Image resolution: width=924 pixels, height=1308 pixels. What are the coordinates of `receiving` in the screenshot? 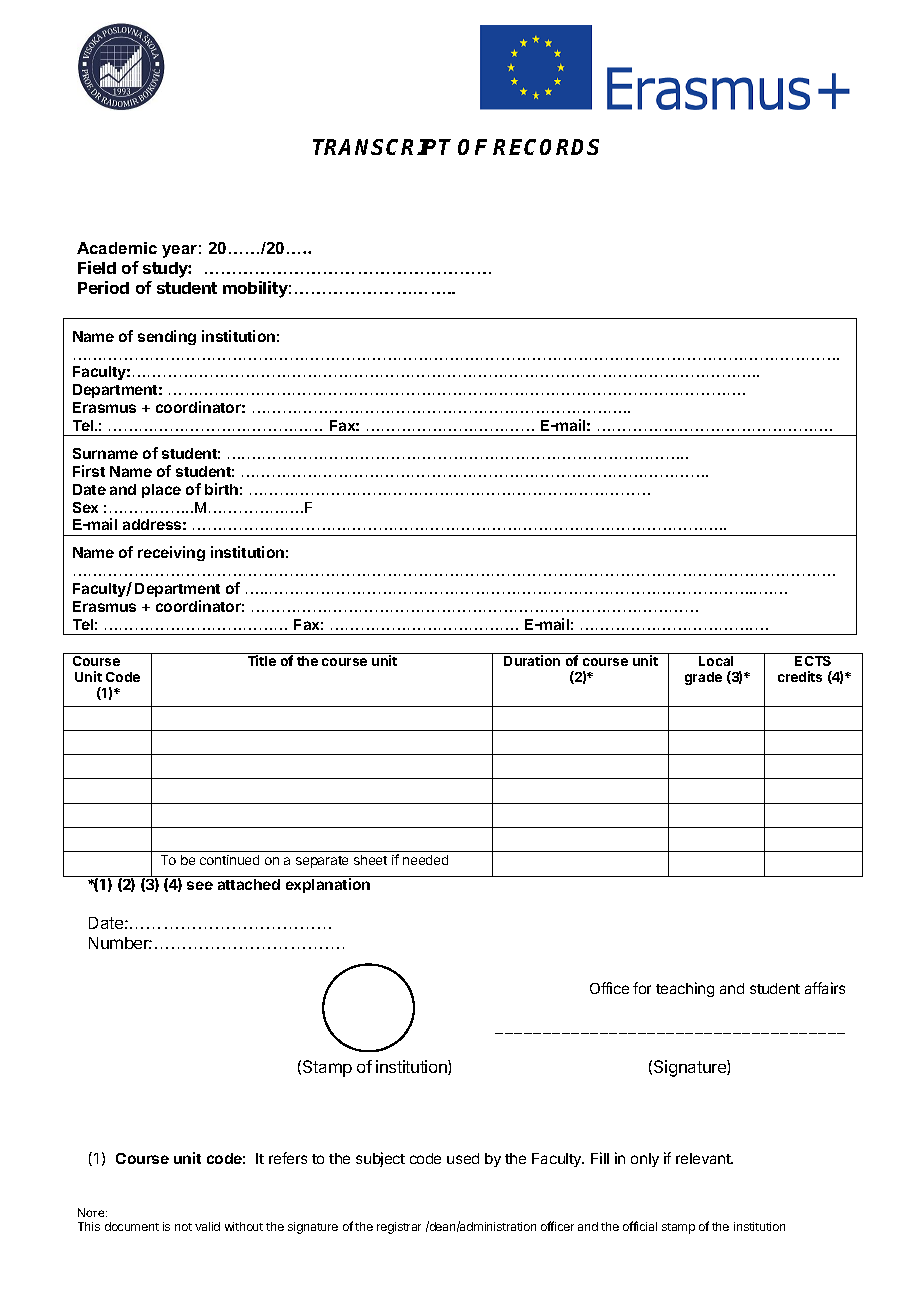 It's located at (171, 553).
